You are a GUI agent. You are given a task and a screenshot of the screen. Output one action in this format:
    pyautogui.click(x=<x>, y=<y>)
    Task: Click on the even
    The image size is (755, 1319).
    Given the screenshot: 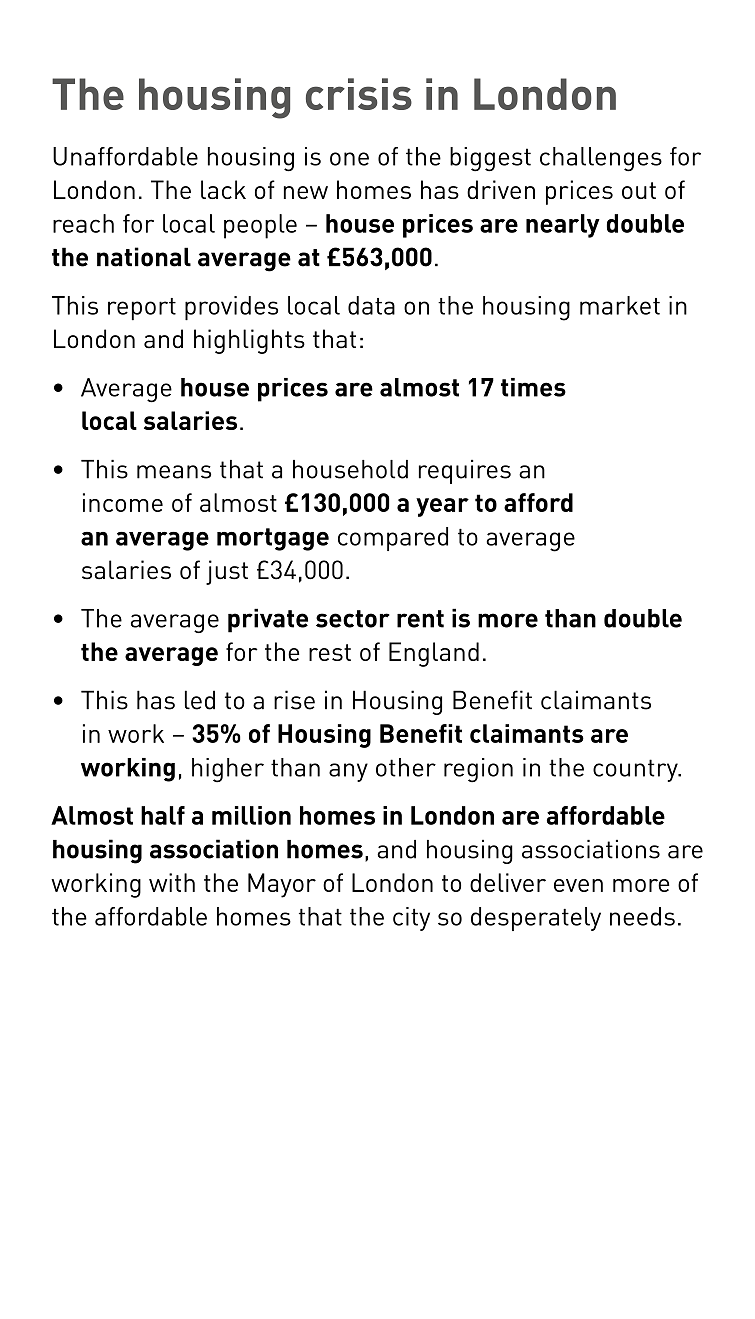 What is the action you would take?
    pyautogui.click(x=578, y=885)
